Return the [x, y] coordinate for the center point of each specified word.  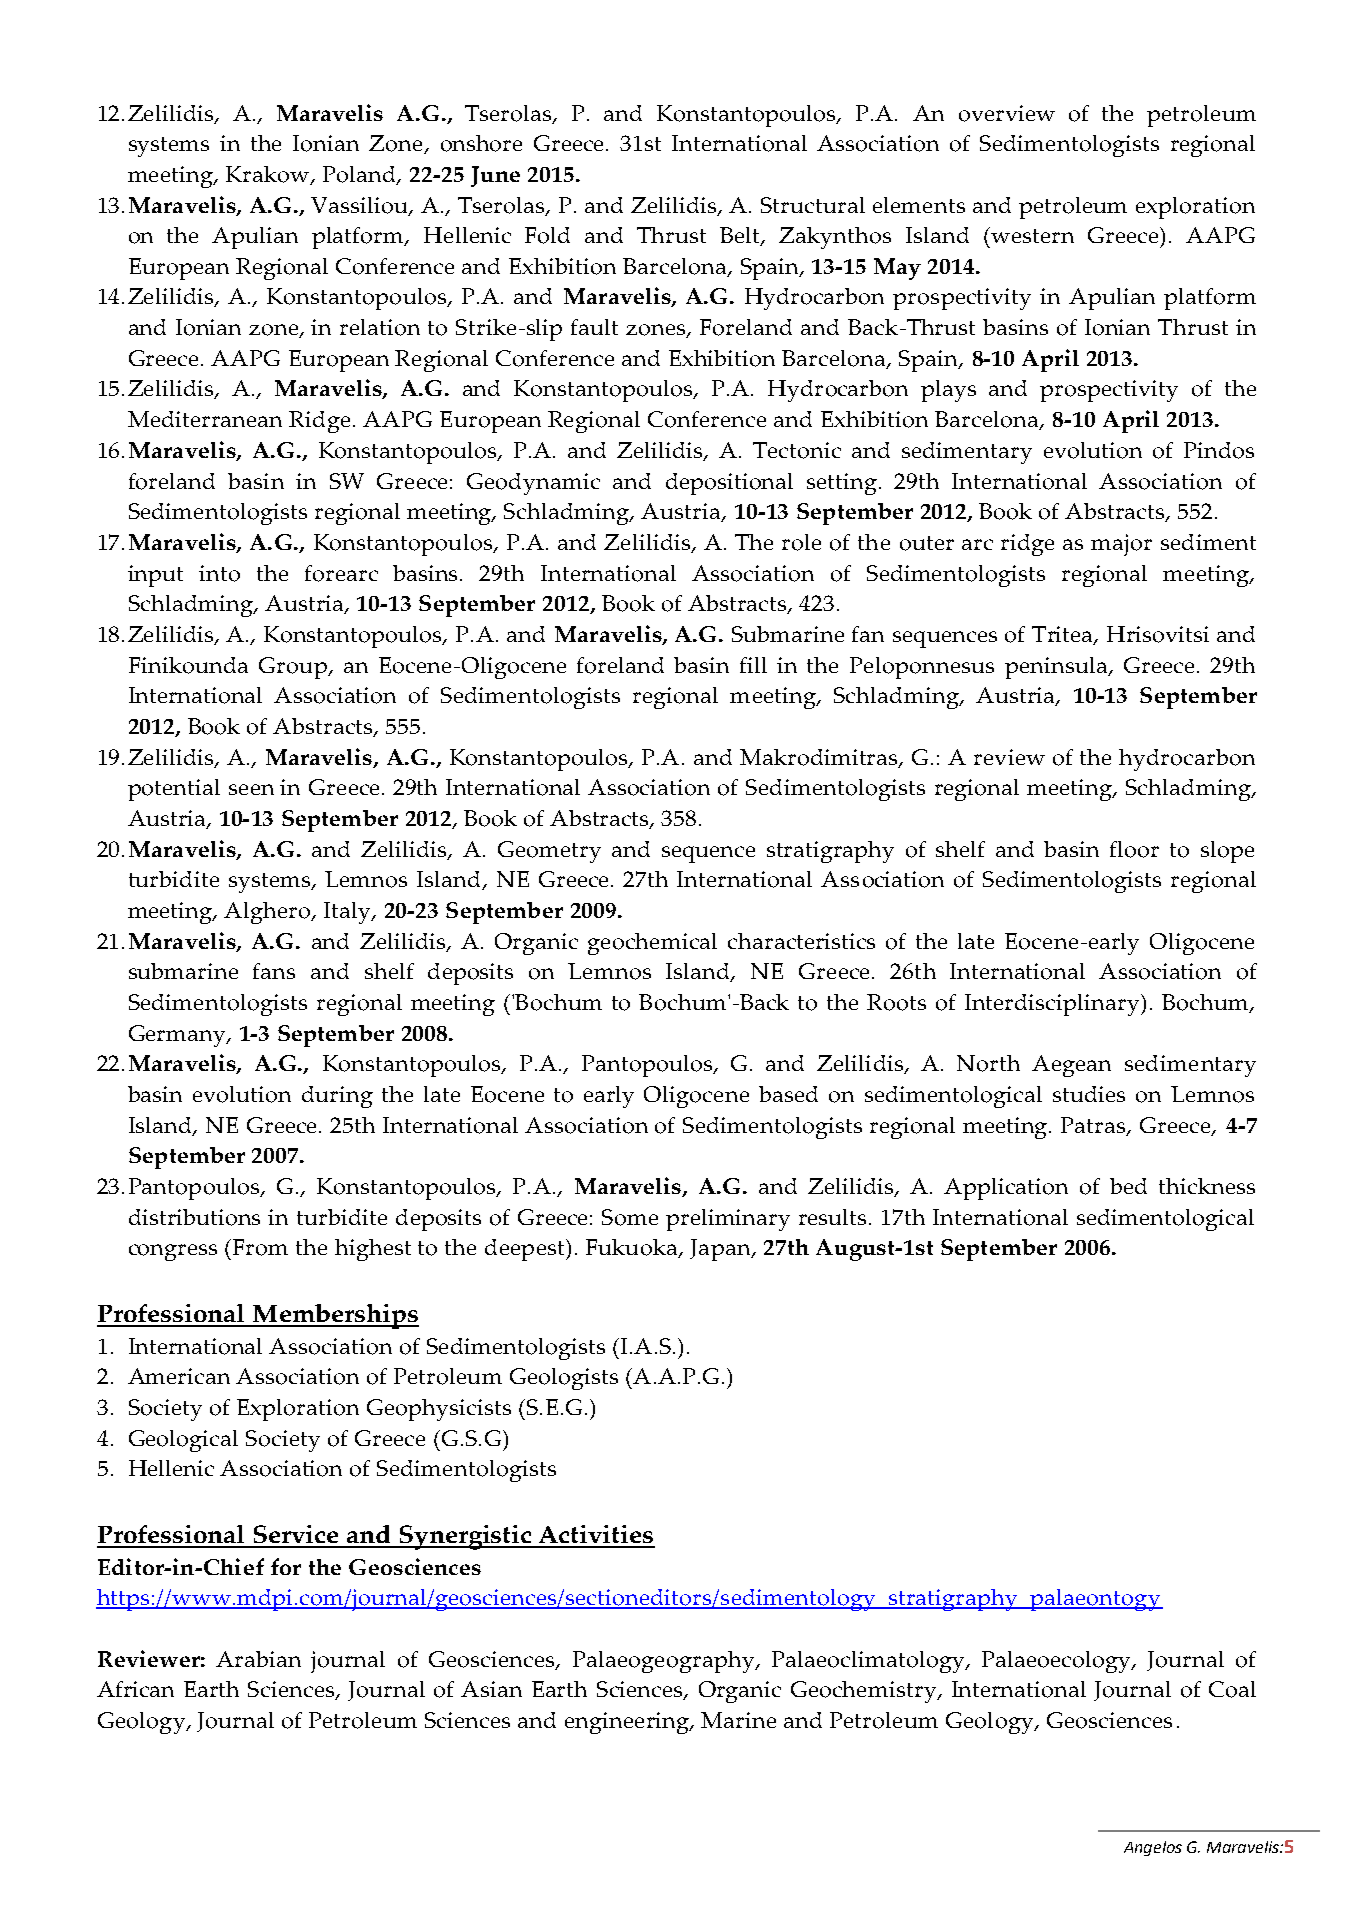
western [1031, 235]
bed [1128, 1186]
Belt [741, 236]
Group [294, 668]
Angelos [1153, 1848]
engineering [628, 1723]
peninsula [1057, 668]
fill [753, 665]
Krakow [268, 175]
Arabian [258, 1659]
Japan [721, 1250]
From [260, 1247]
